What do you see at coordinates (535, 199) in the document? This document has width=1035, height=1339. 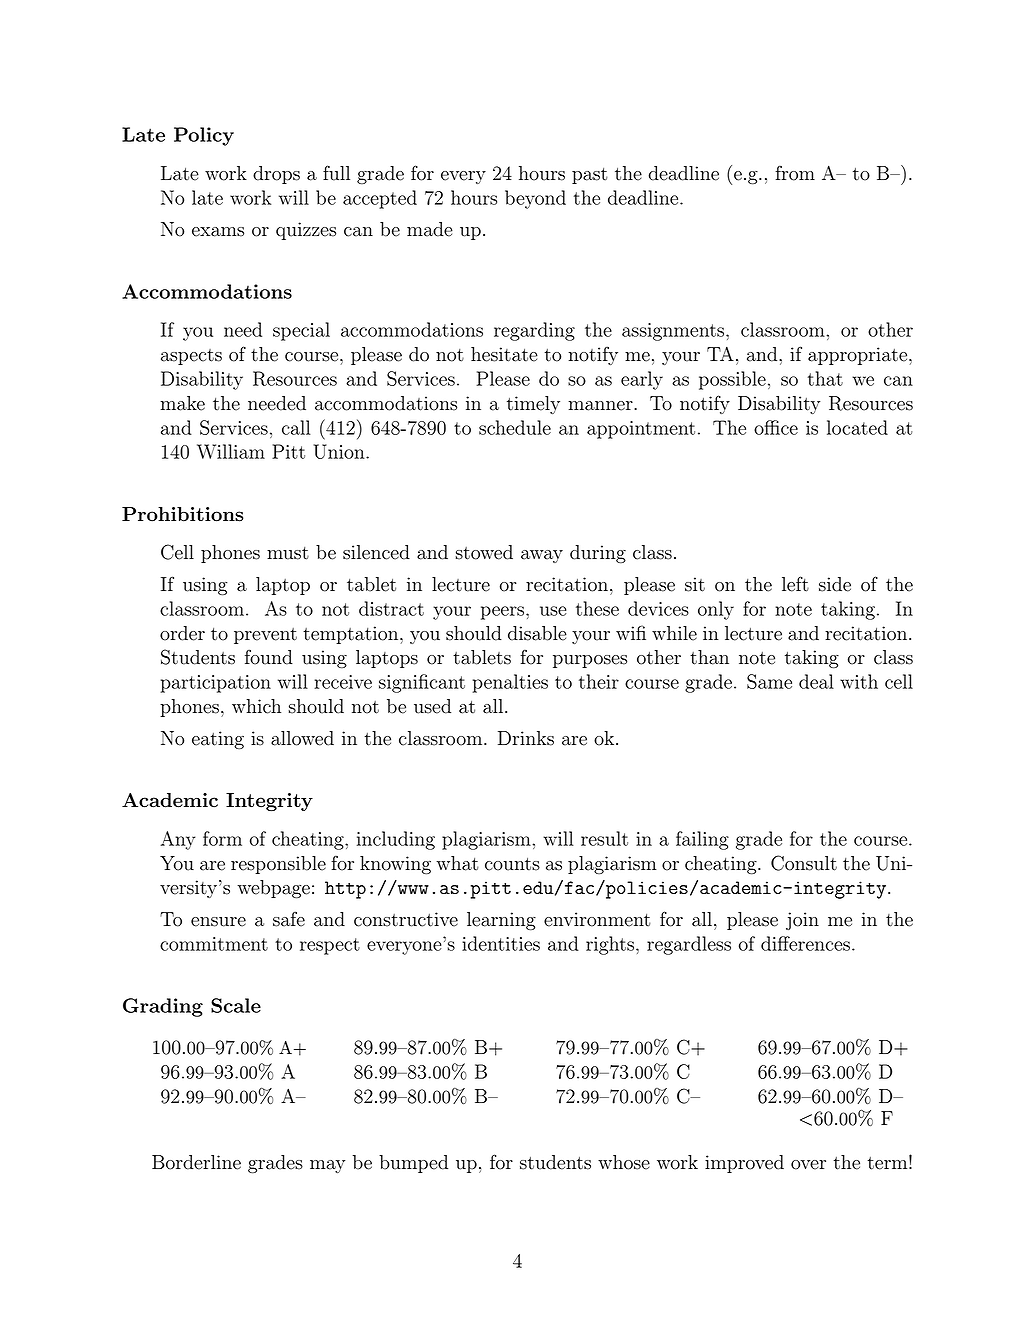 I see `beyond` at bounding box center [535, 199].
